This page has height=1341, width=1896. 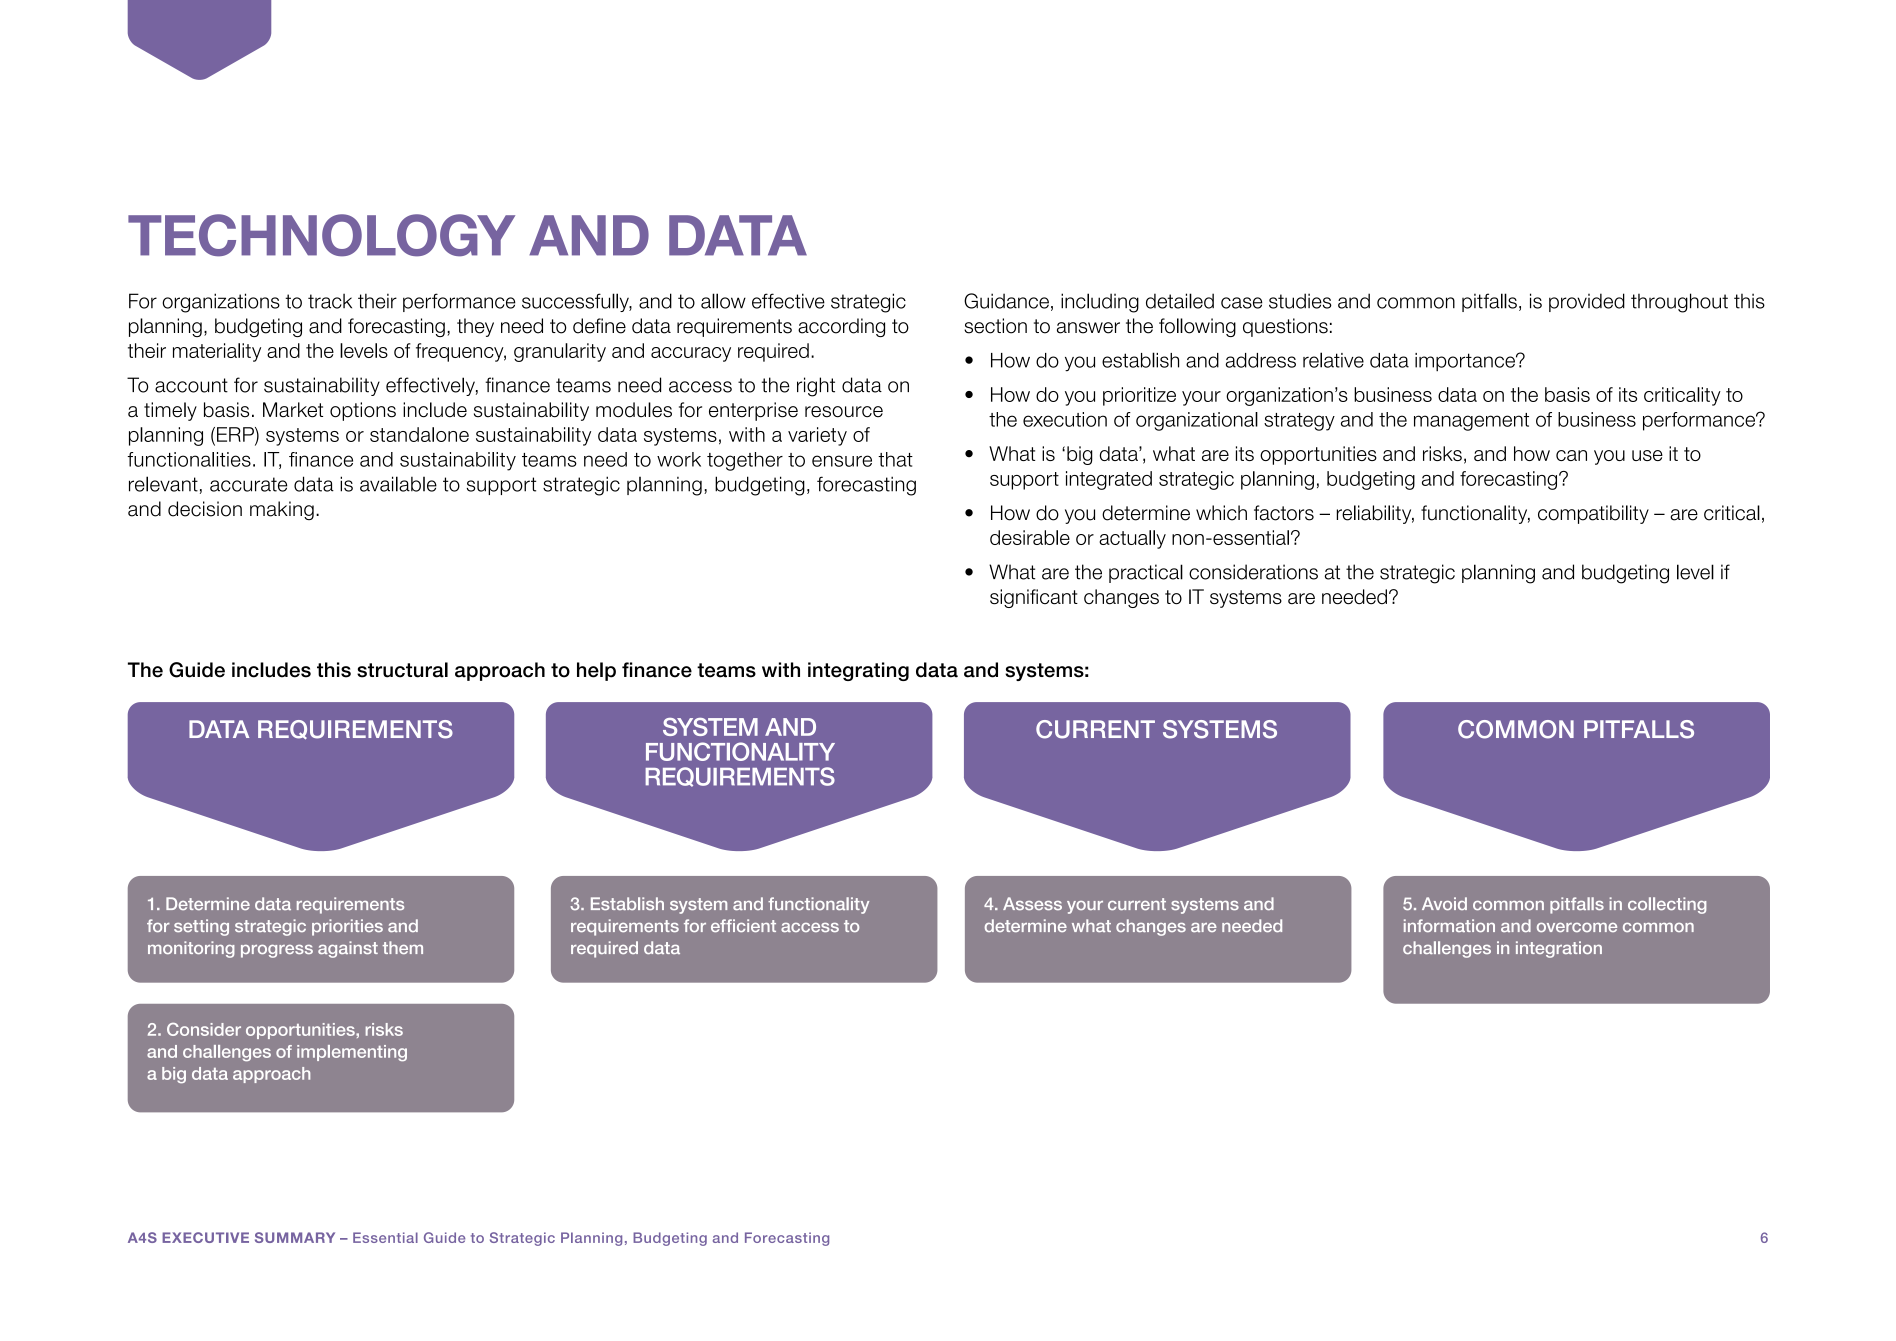 What do you see at coordinates (205, 1237) in the page?
I see `EXECUTIVE` at bounding box center [205, 1237].
